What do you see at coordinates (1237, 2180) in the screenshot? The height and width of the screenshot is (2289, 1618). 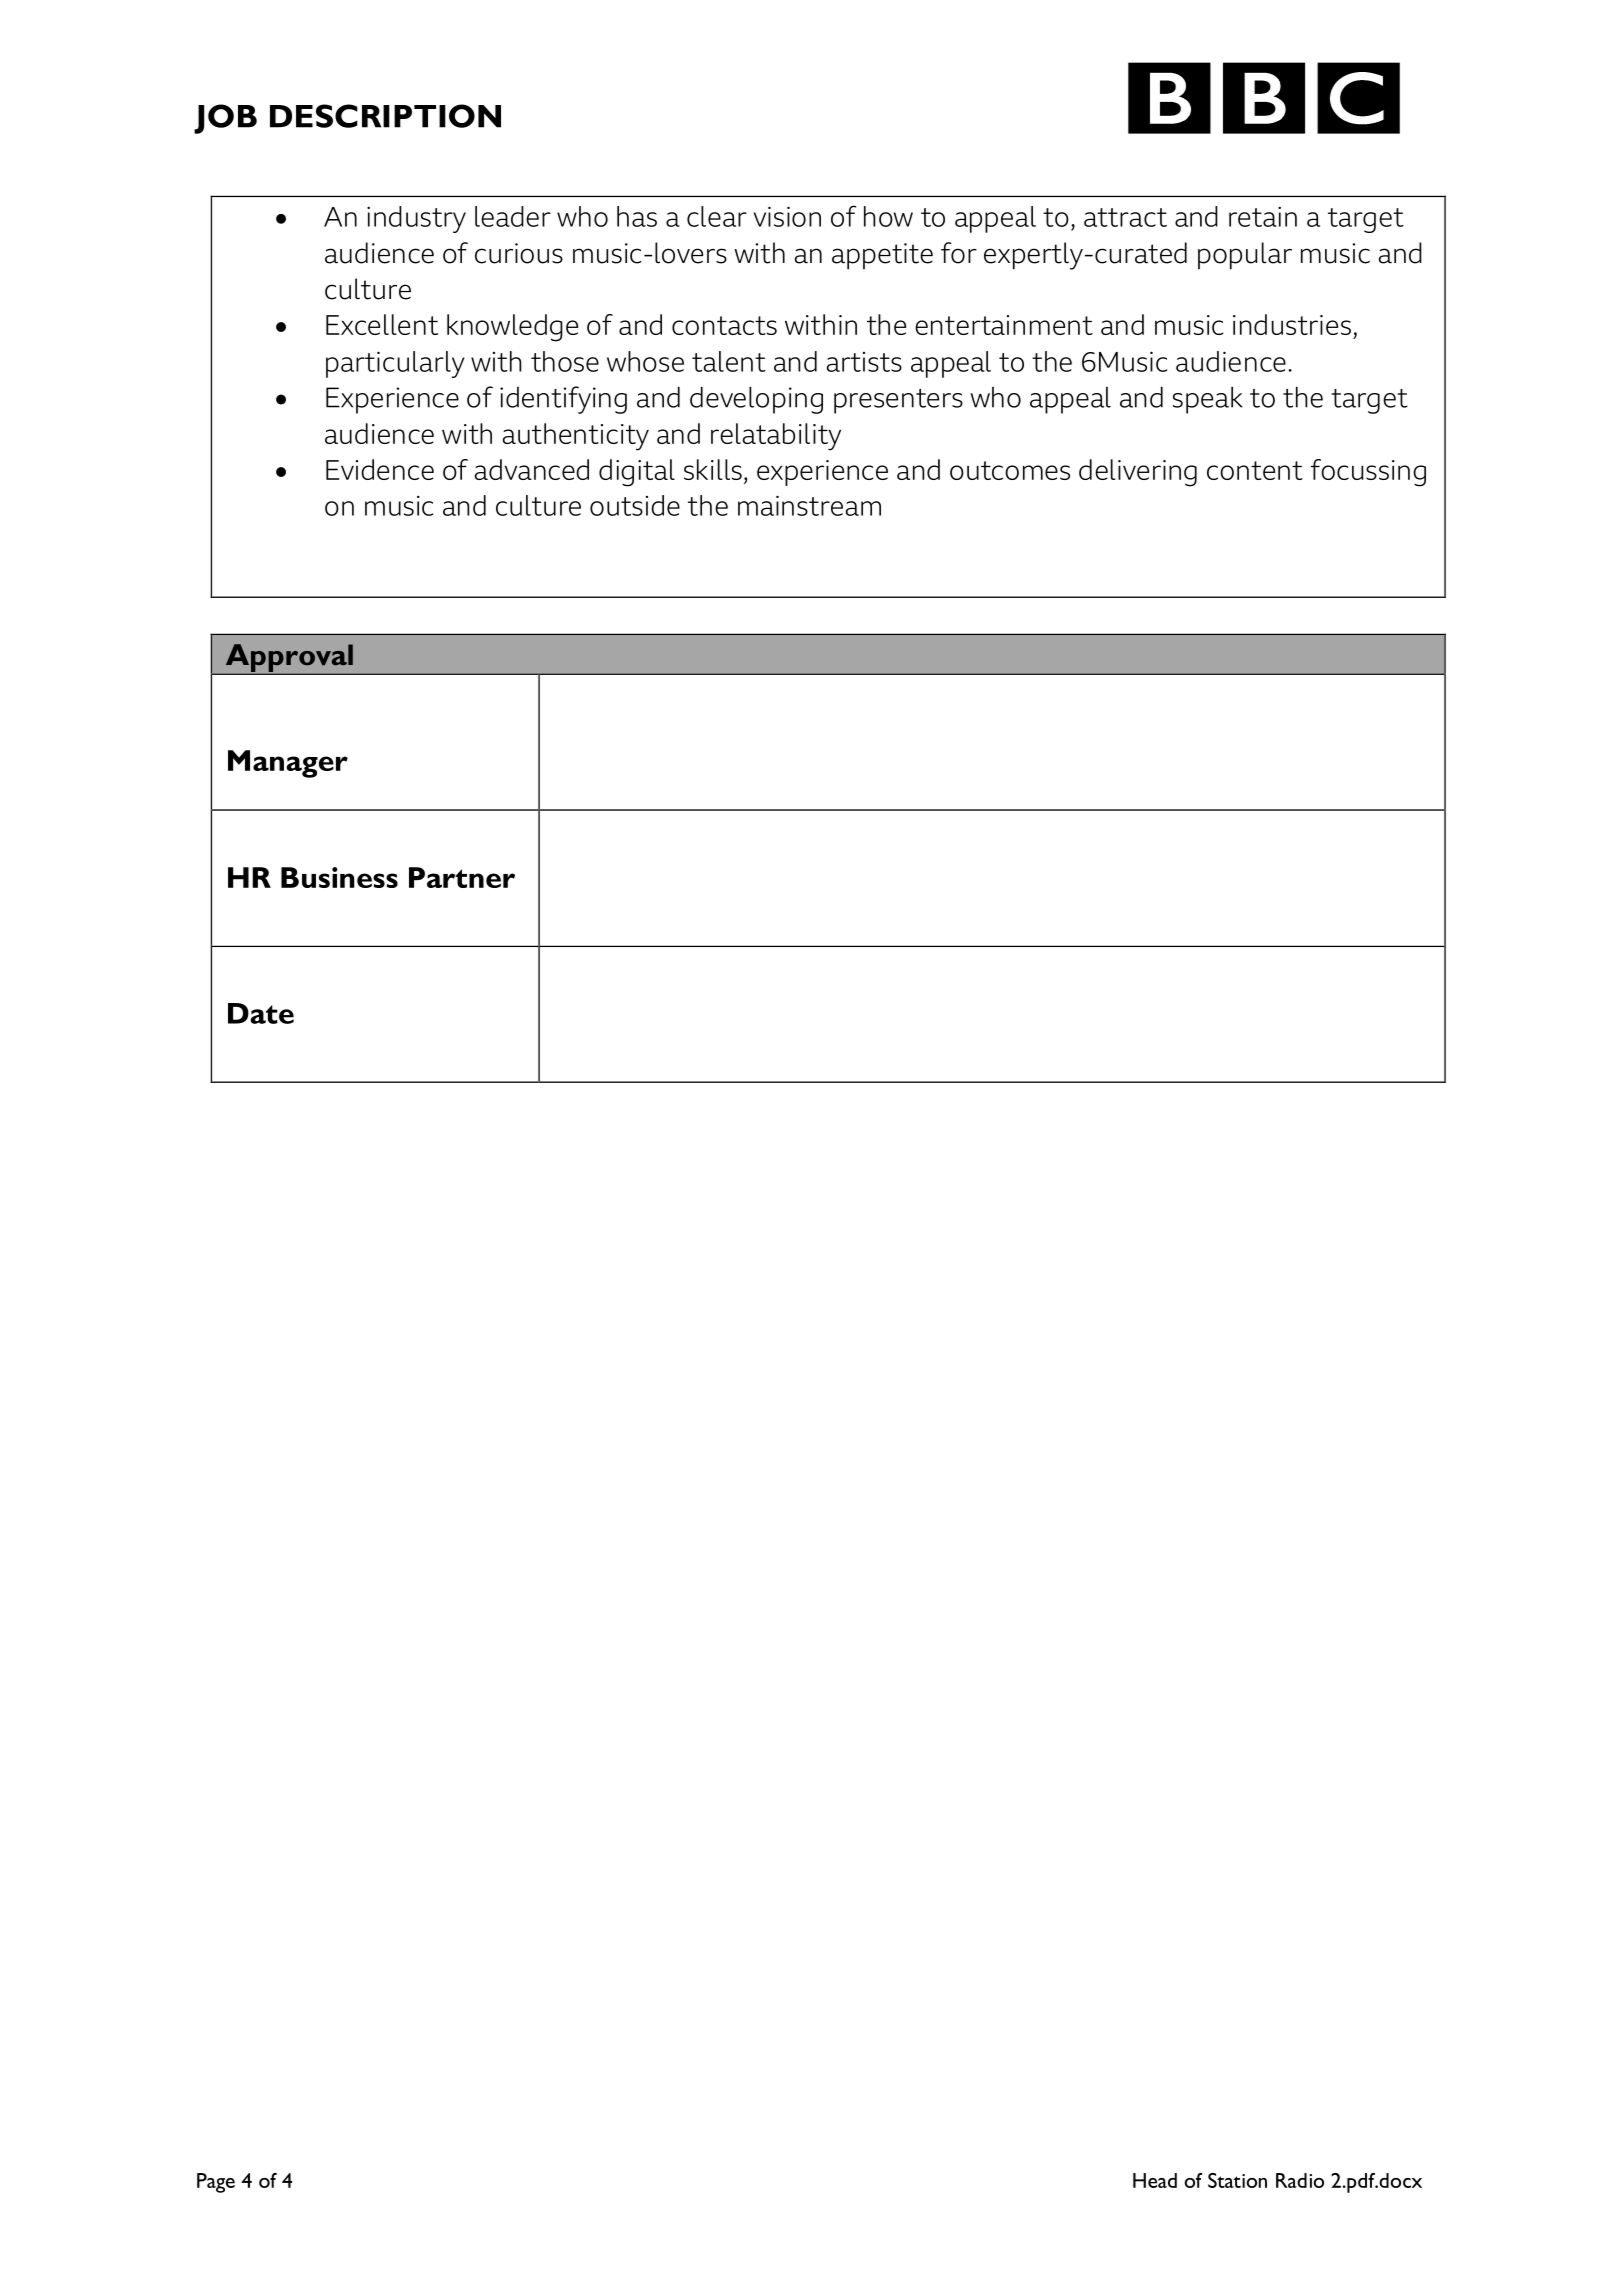 I see `Station` at bounding box center [1237, 2180].
